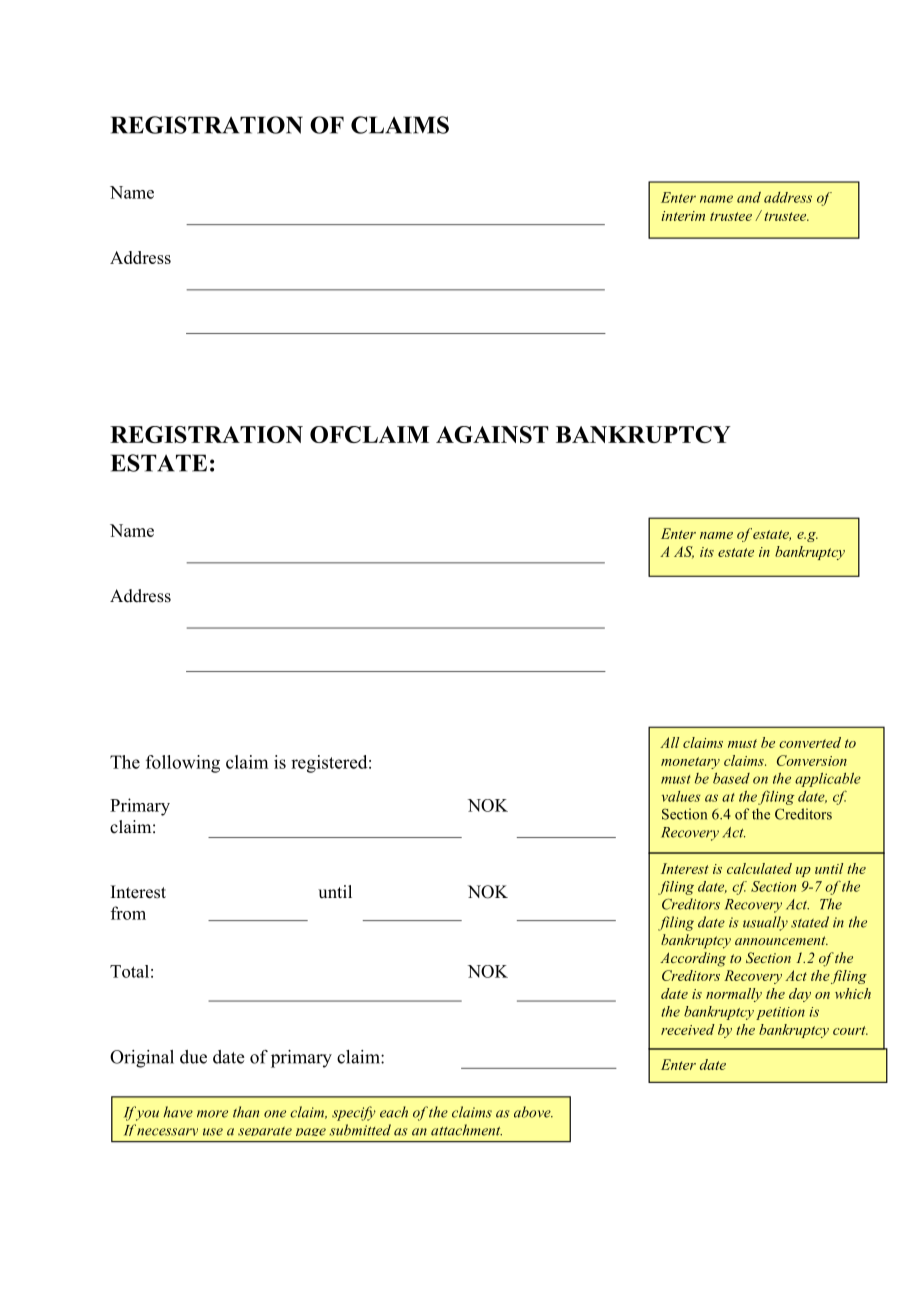 The image size is (924, 1308). I want to click on converted, so click(810, 742).
